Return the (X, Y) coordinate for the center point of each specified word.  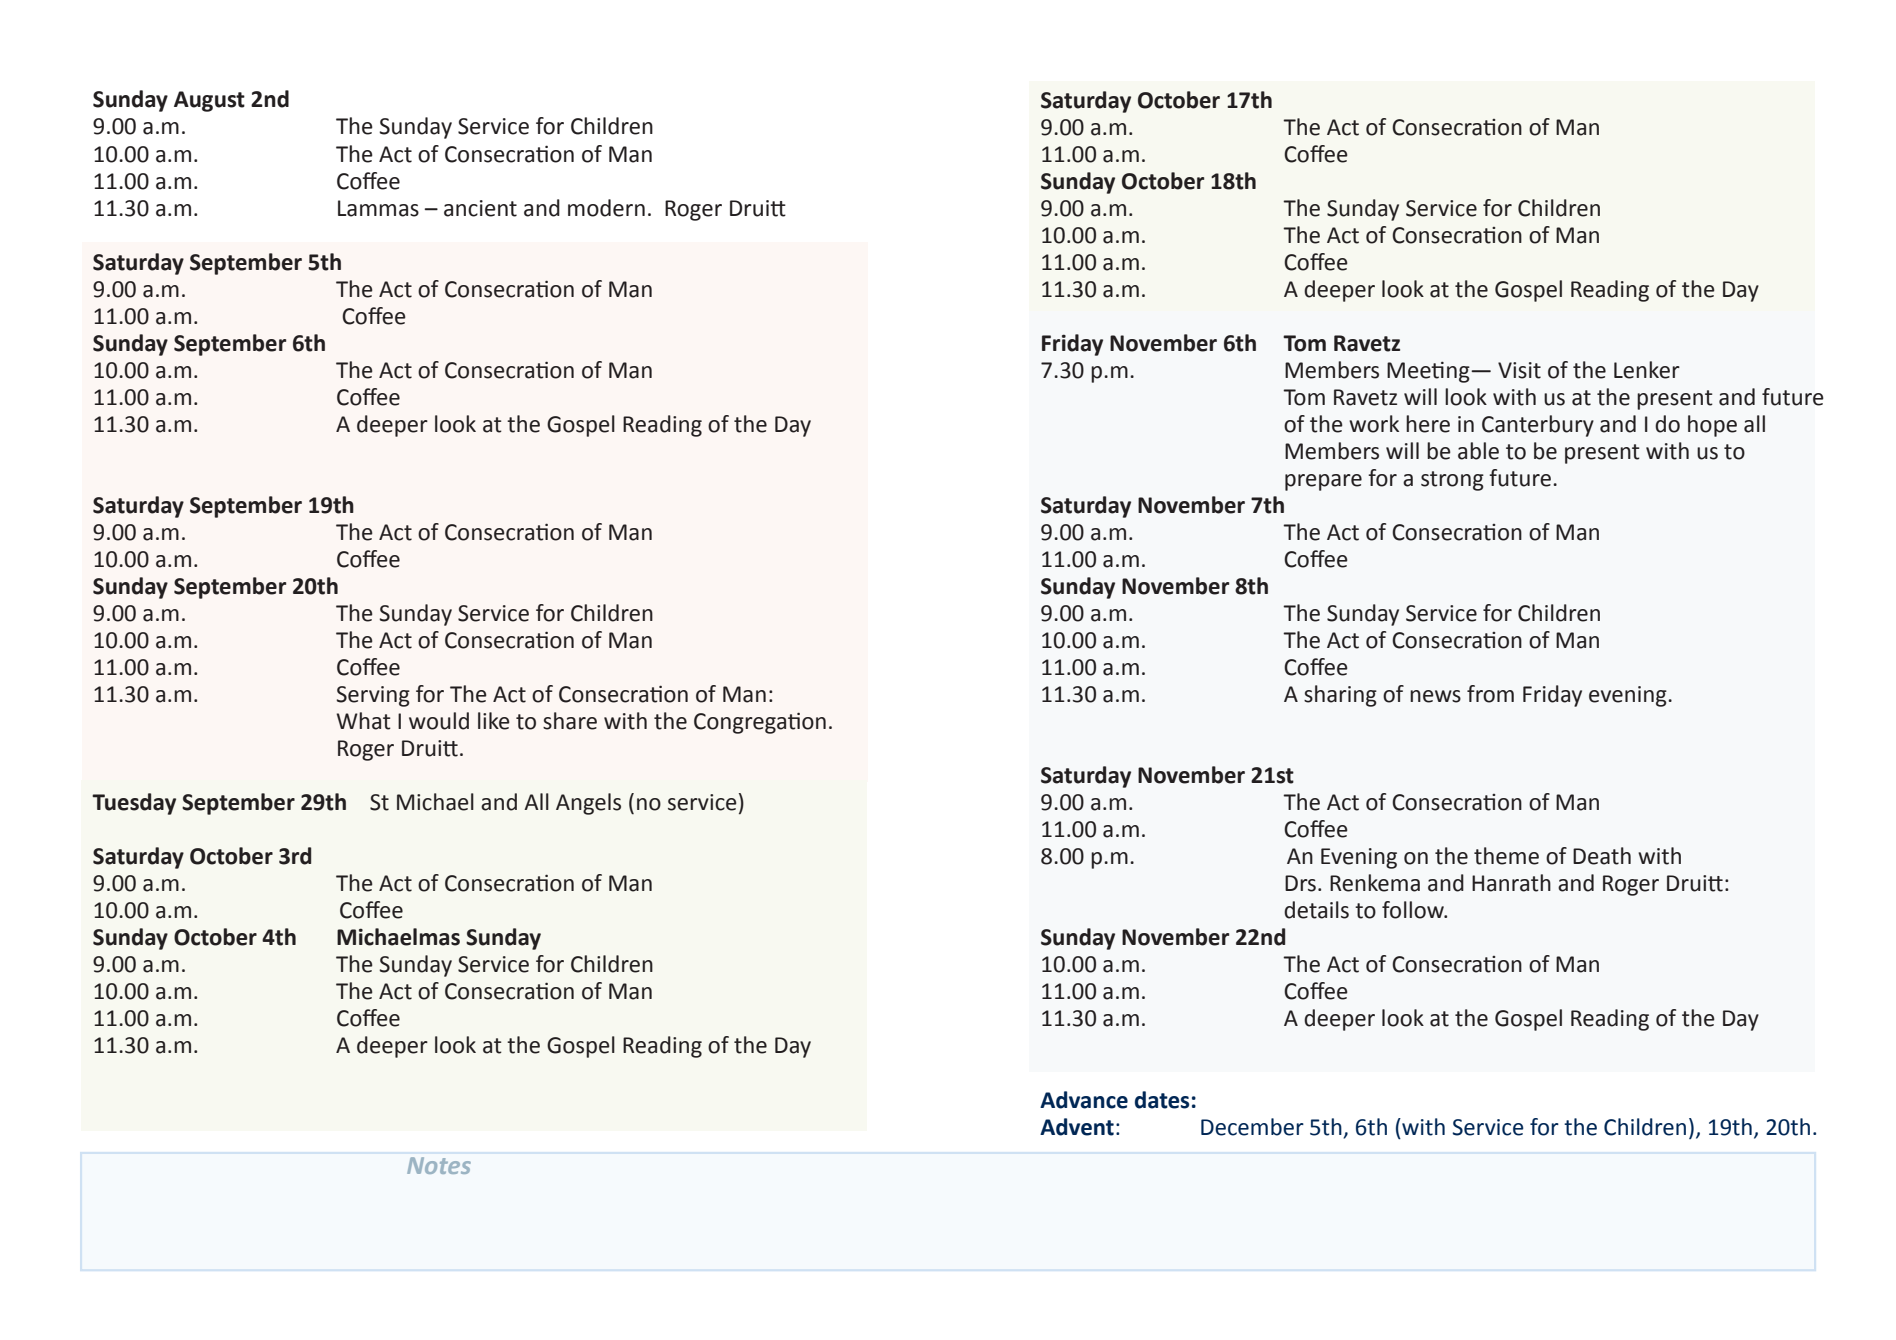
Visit (1519, 370)
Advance (1084, 1100)
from (1490, 694)
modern (606, 208)
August (209, 101)
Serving (373, 696)
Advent (1077, 1127)
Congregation (760, 723)
